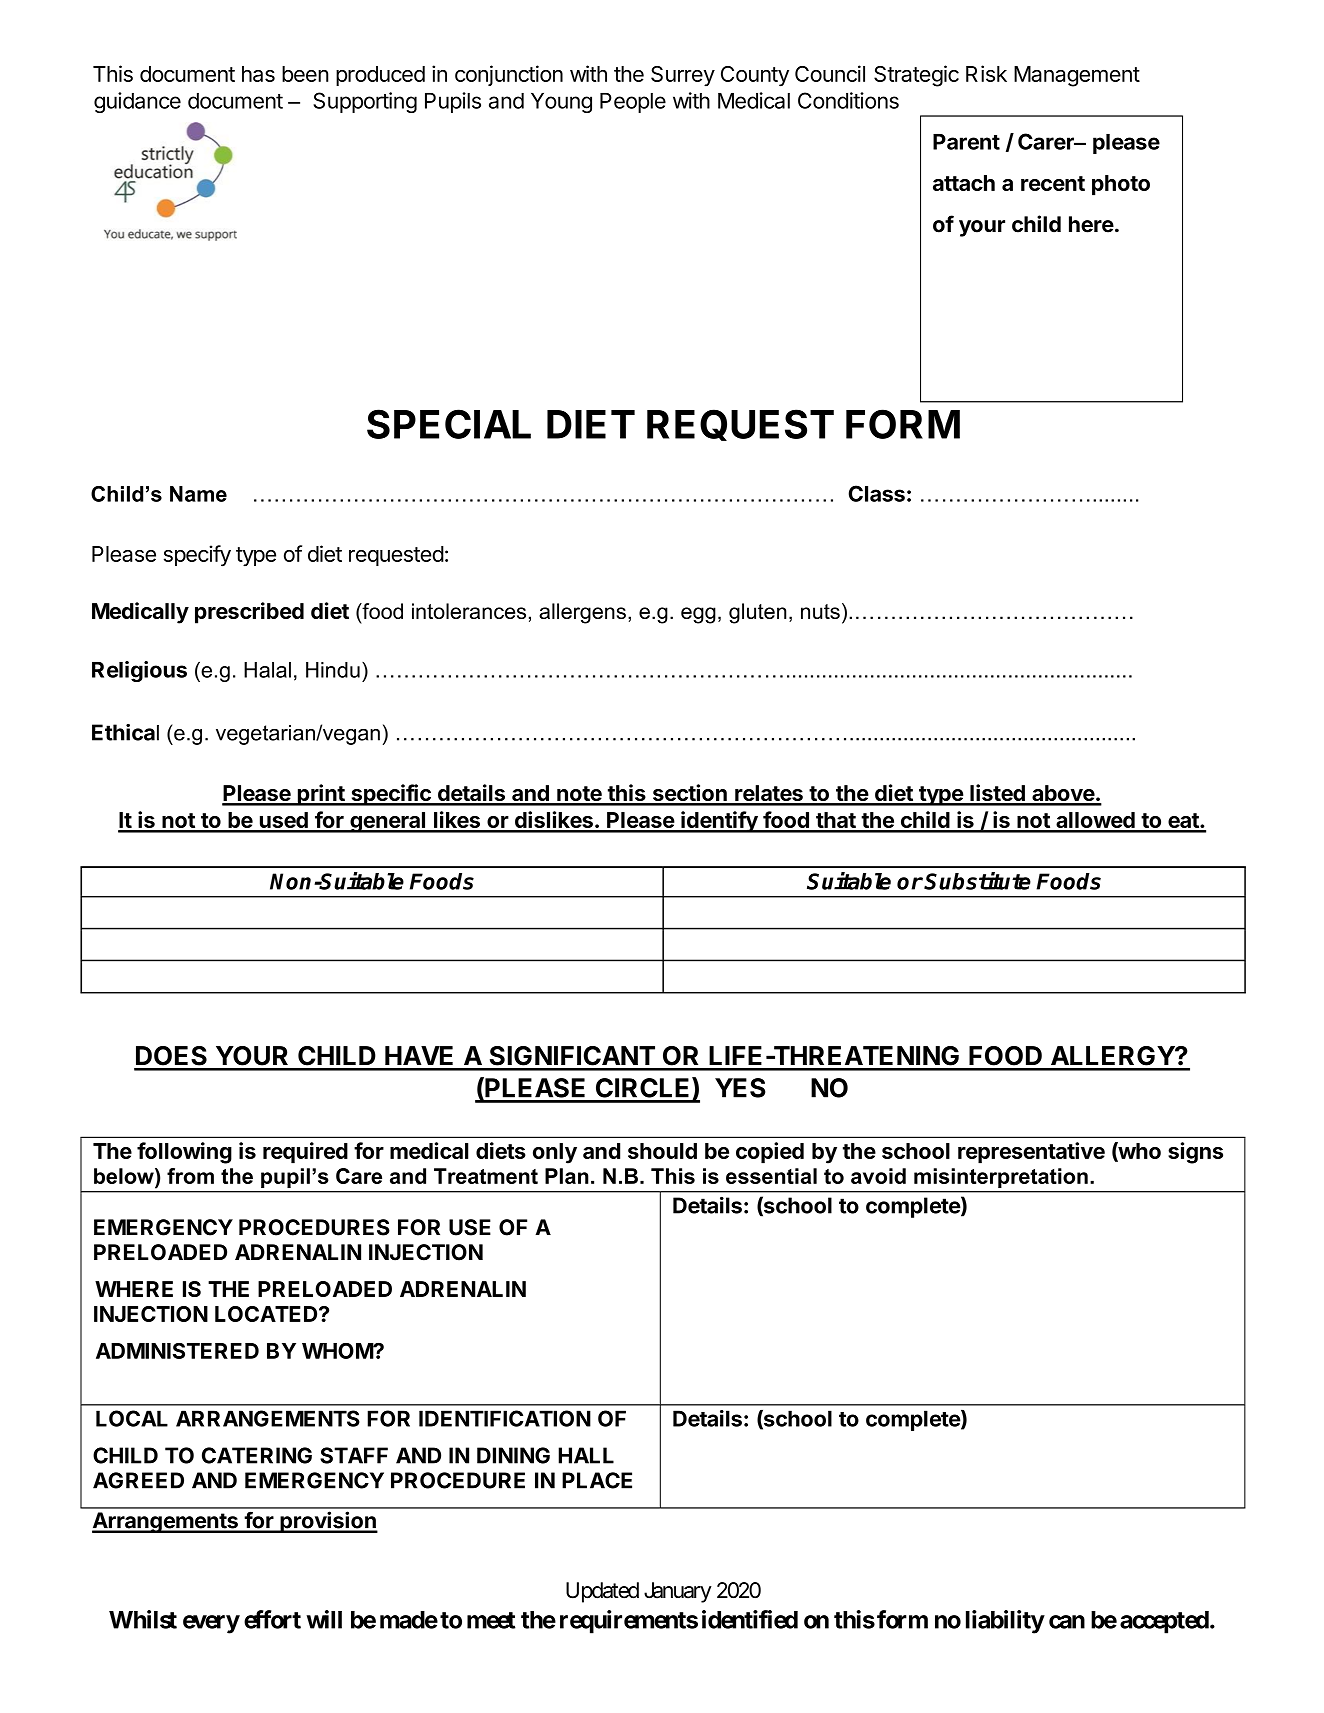 The image size is (1324, 1713). I want to click on print, so click(321, 795).
